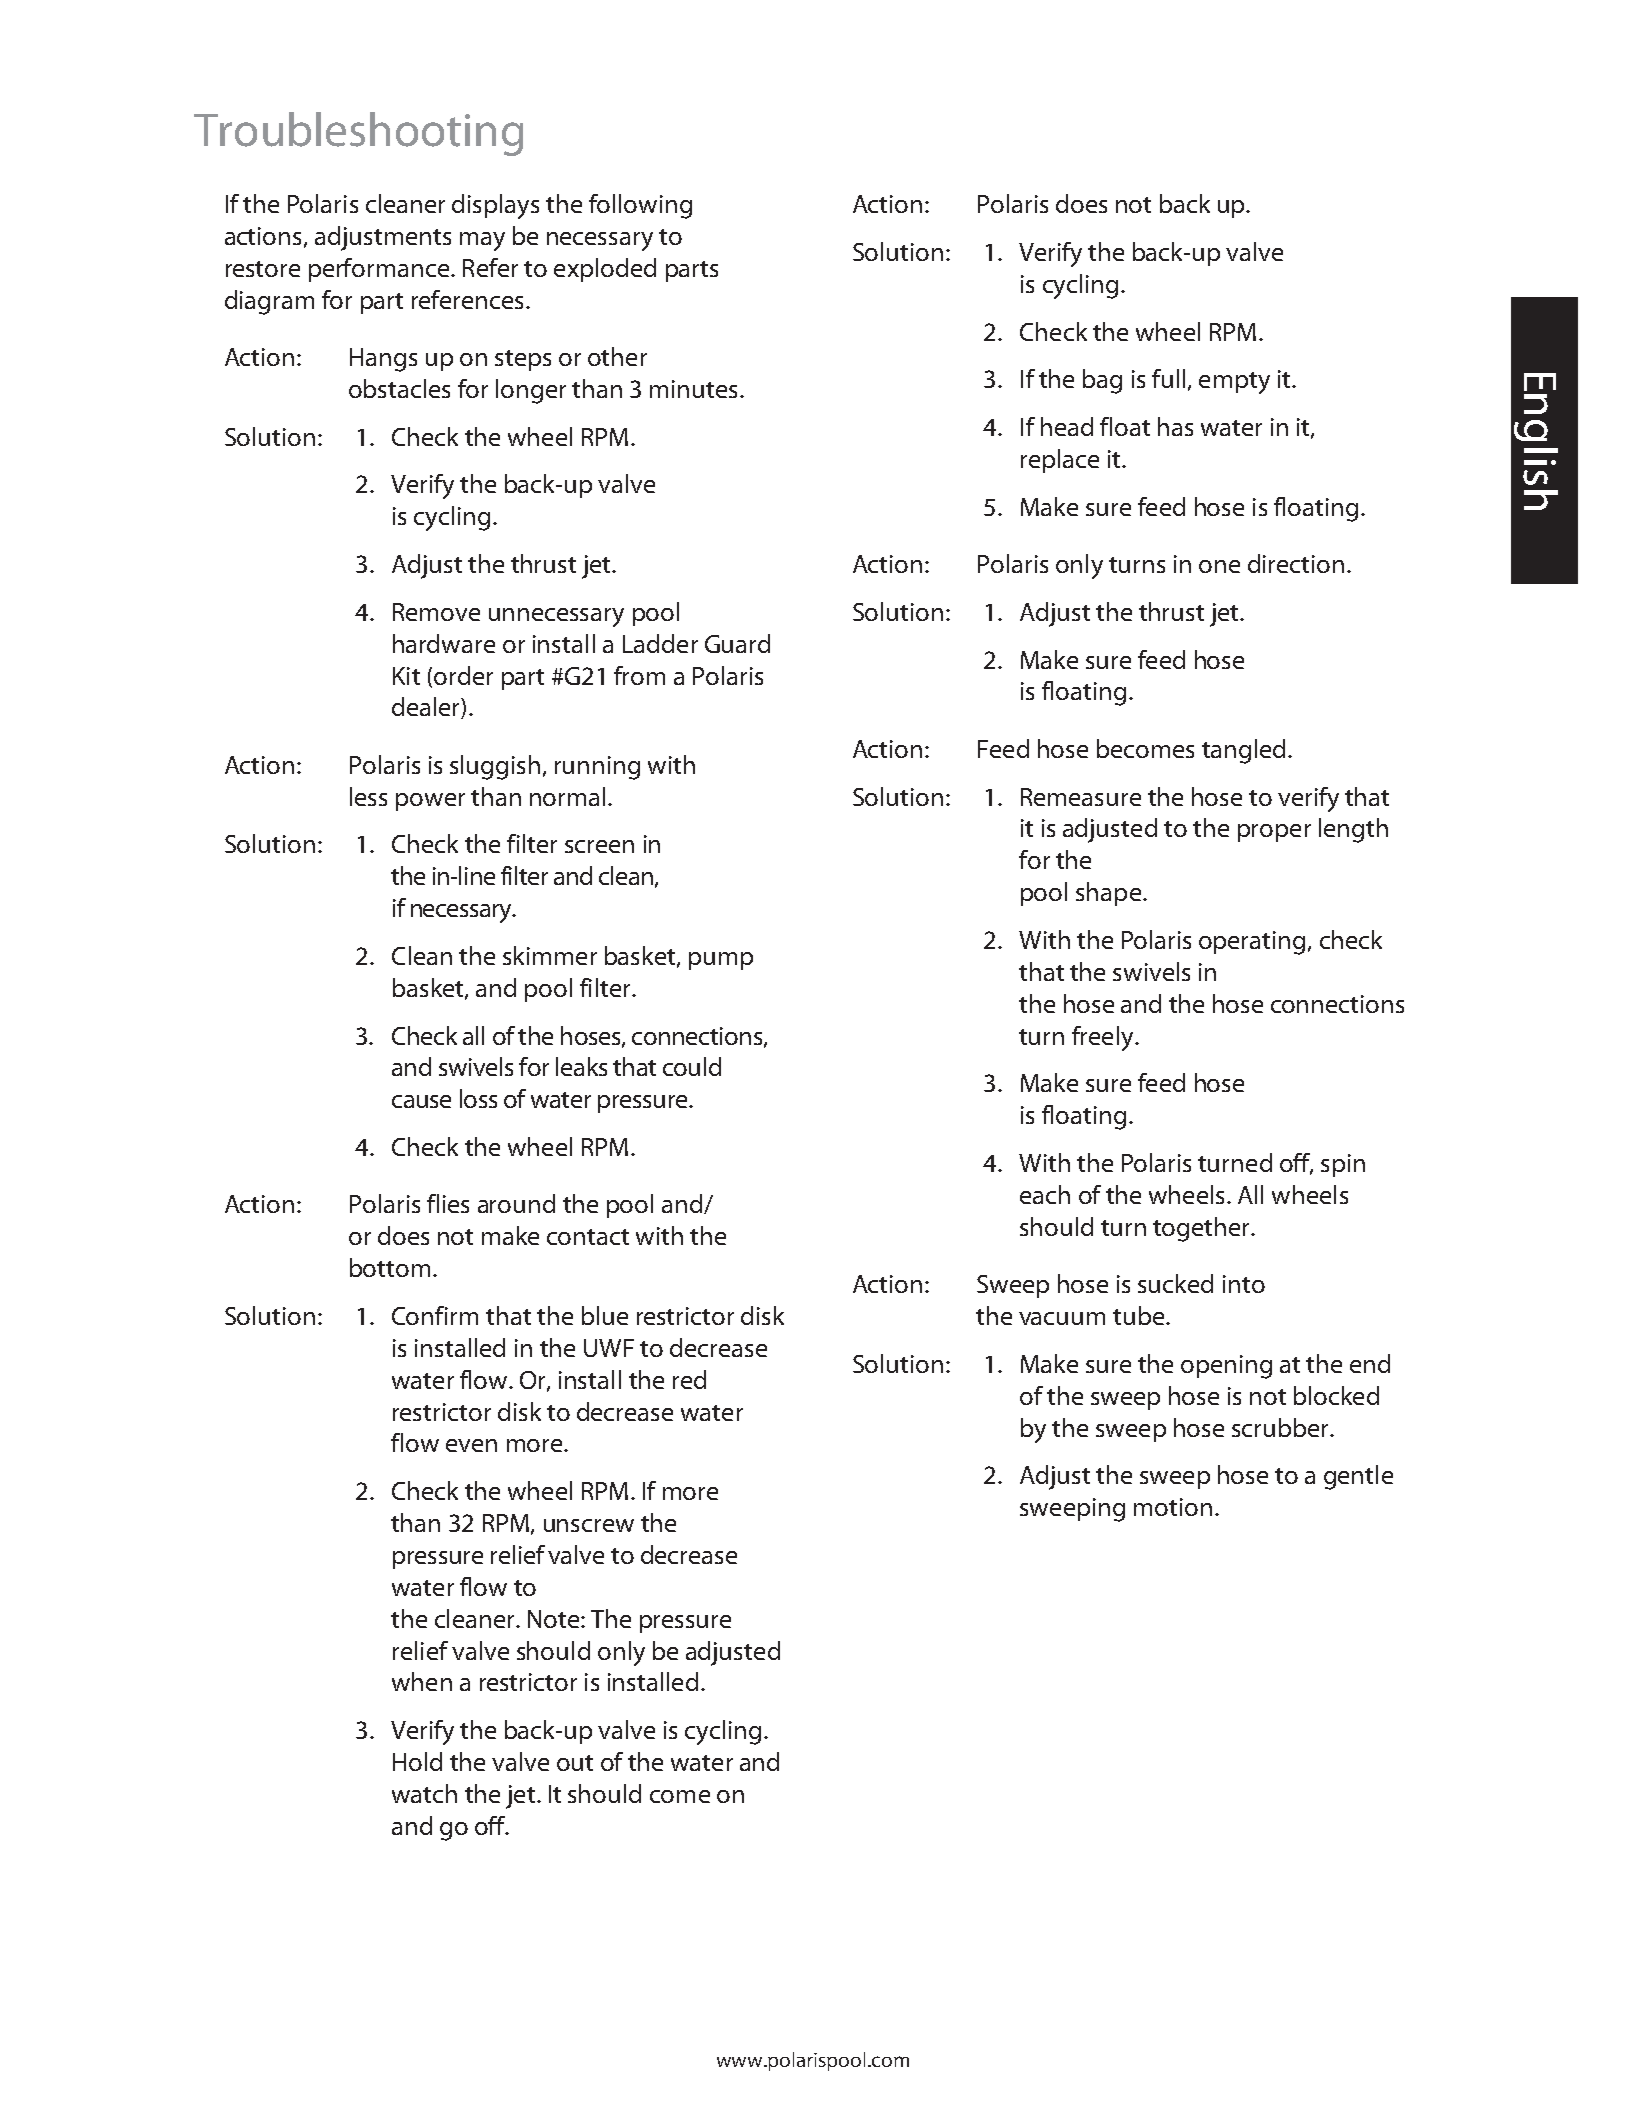 The width and height of the screenshot is (1626, 2104). Describe the element at coordinates (640, 206) in the screenshot. I see `following` at that location.
